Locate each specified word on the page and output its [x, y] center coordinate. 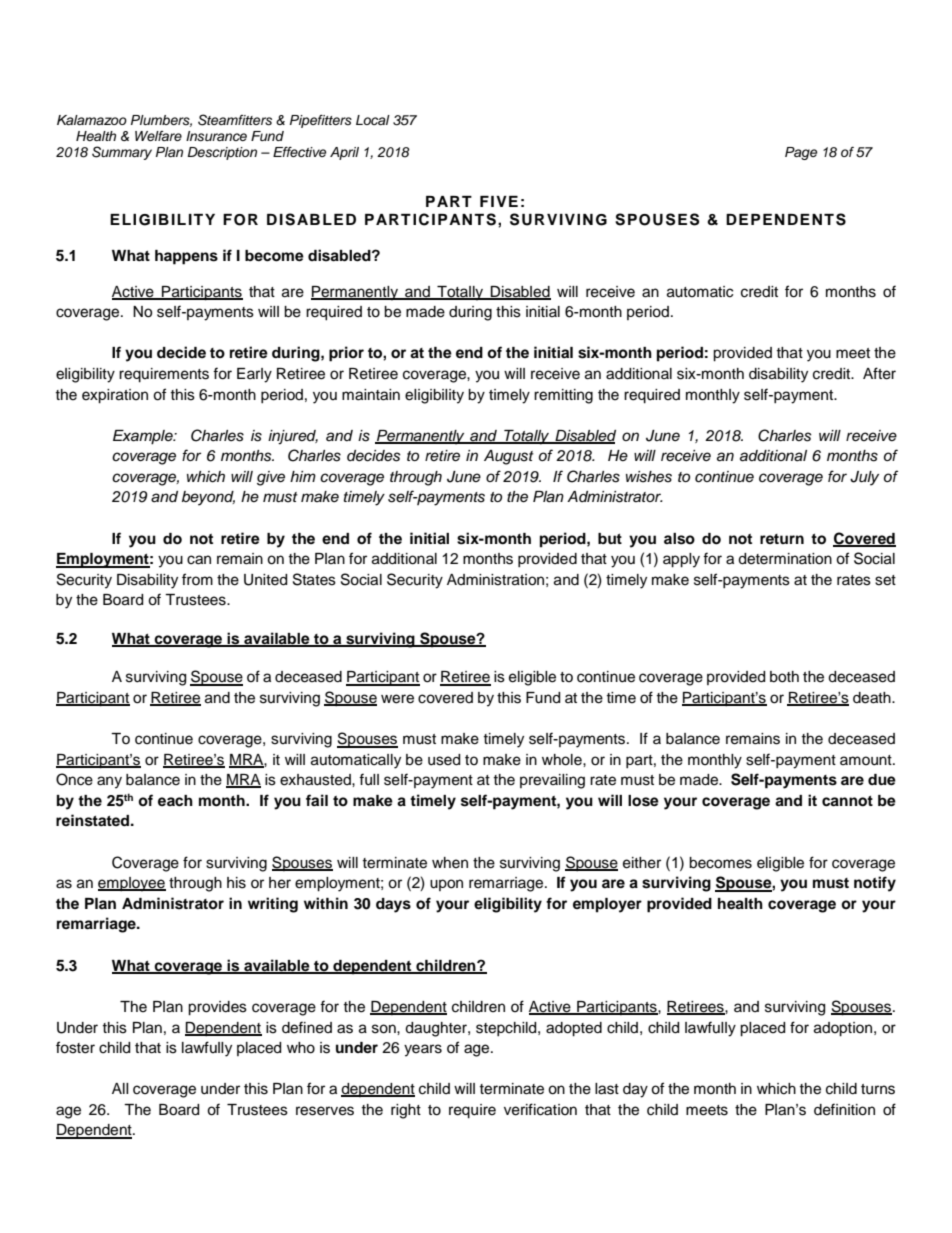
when [450, 863]
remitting [563, 396]
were [397, 699]
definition [844, 1109]
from [197, 579]
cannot [847, 801]
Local [373, 120]
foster [75, 1047]
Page [801, 153]
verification [540, 1109]
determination [785, 559]
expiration [115, 396]
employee [132, 884]
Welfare [158, 136]
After [879, 373]
